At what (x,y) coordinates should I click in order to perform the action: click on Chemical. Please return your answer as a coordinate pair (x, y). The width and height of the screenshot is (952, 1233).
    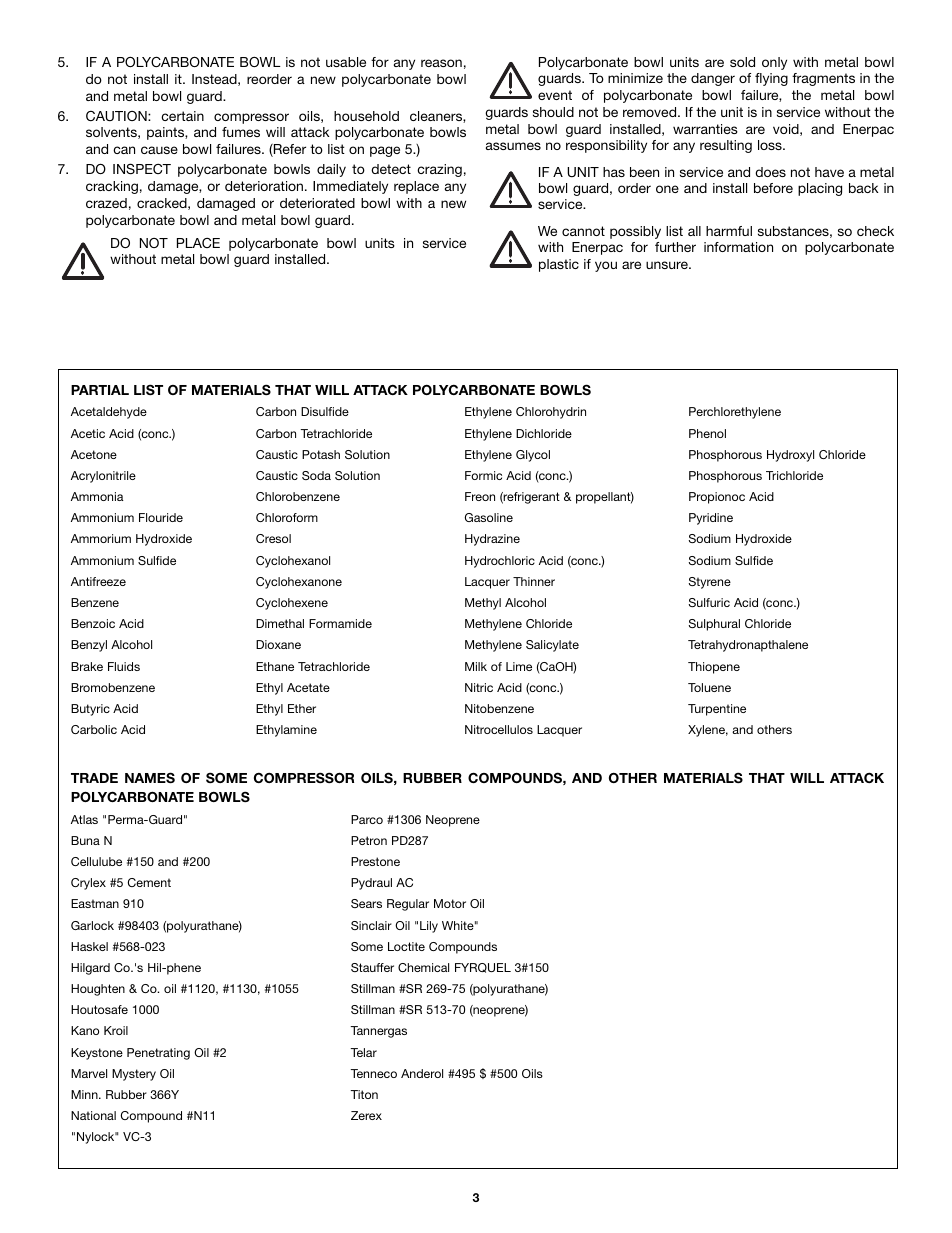
    Looking at the image, I should click on (423, 967).
